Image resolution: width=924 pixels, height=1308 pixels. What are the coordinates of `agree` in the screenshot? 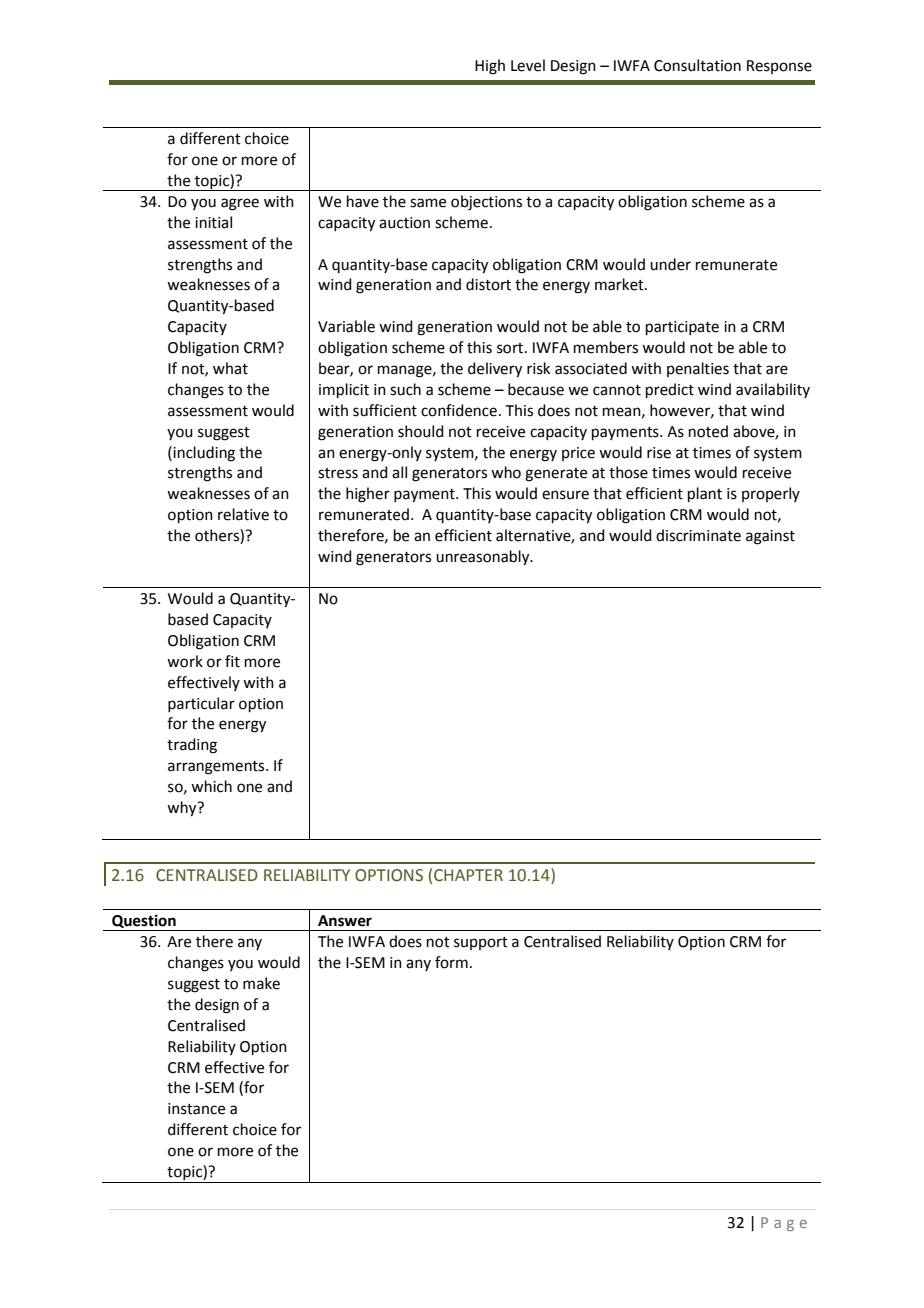 It's located at (240, 204).
